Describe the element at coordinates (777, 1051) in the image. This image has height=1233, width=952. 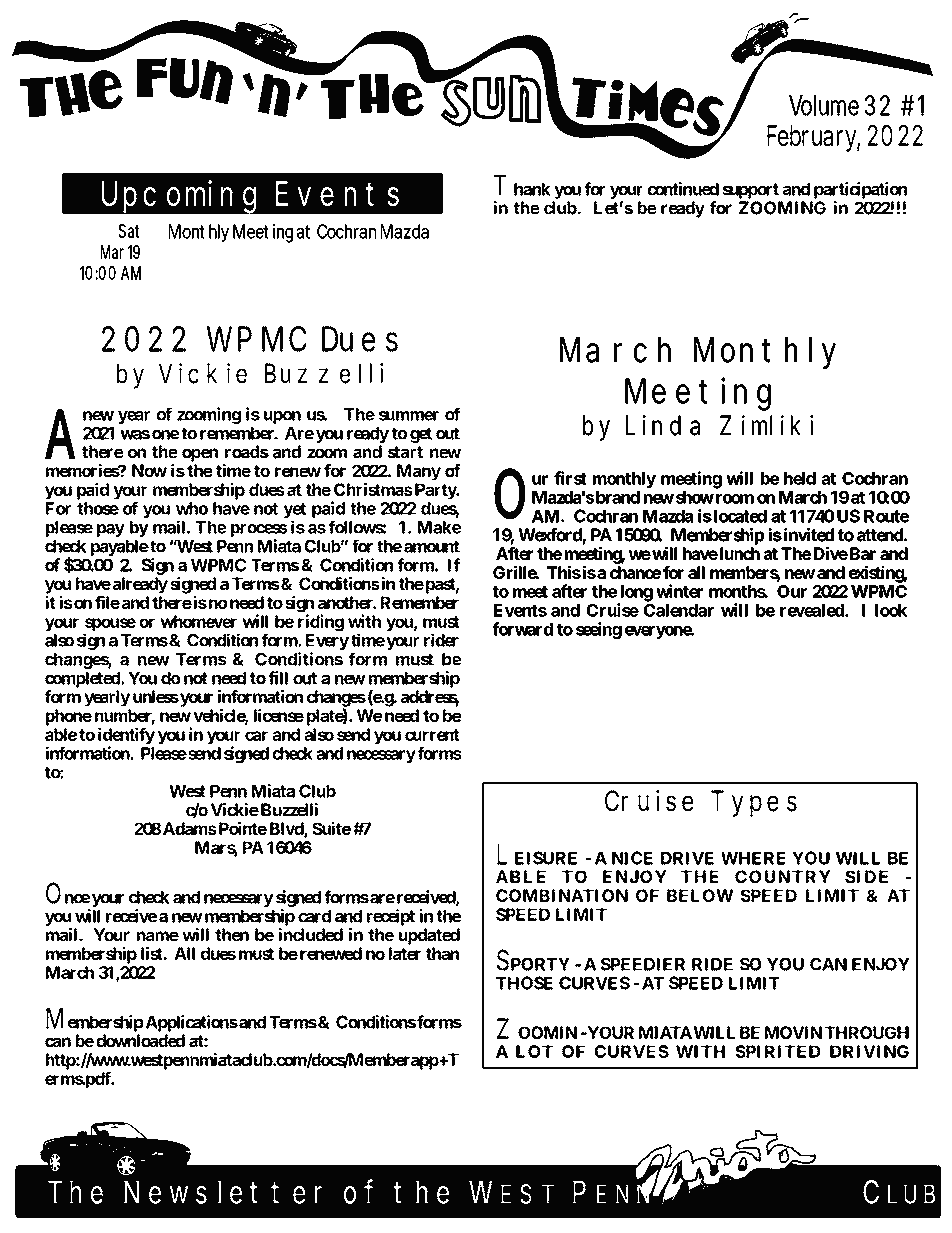
I see `SPIRITED` at that location.
